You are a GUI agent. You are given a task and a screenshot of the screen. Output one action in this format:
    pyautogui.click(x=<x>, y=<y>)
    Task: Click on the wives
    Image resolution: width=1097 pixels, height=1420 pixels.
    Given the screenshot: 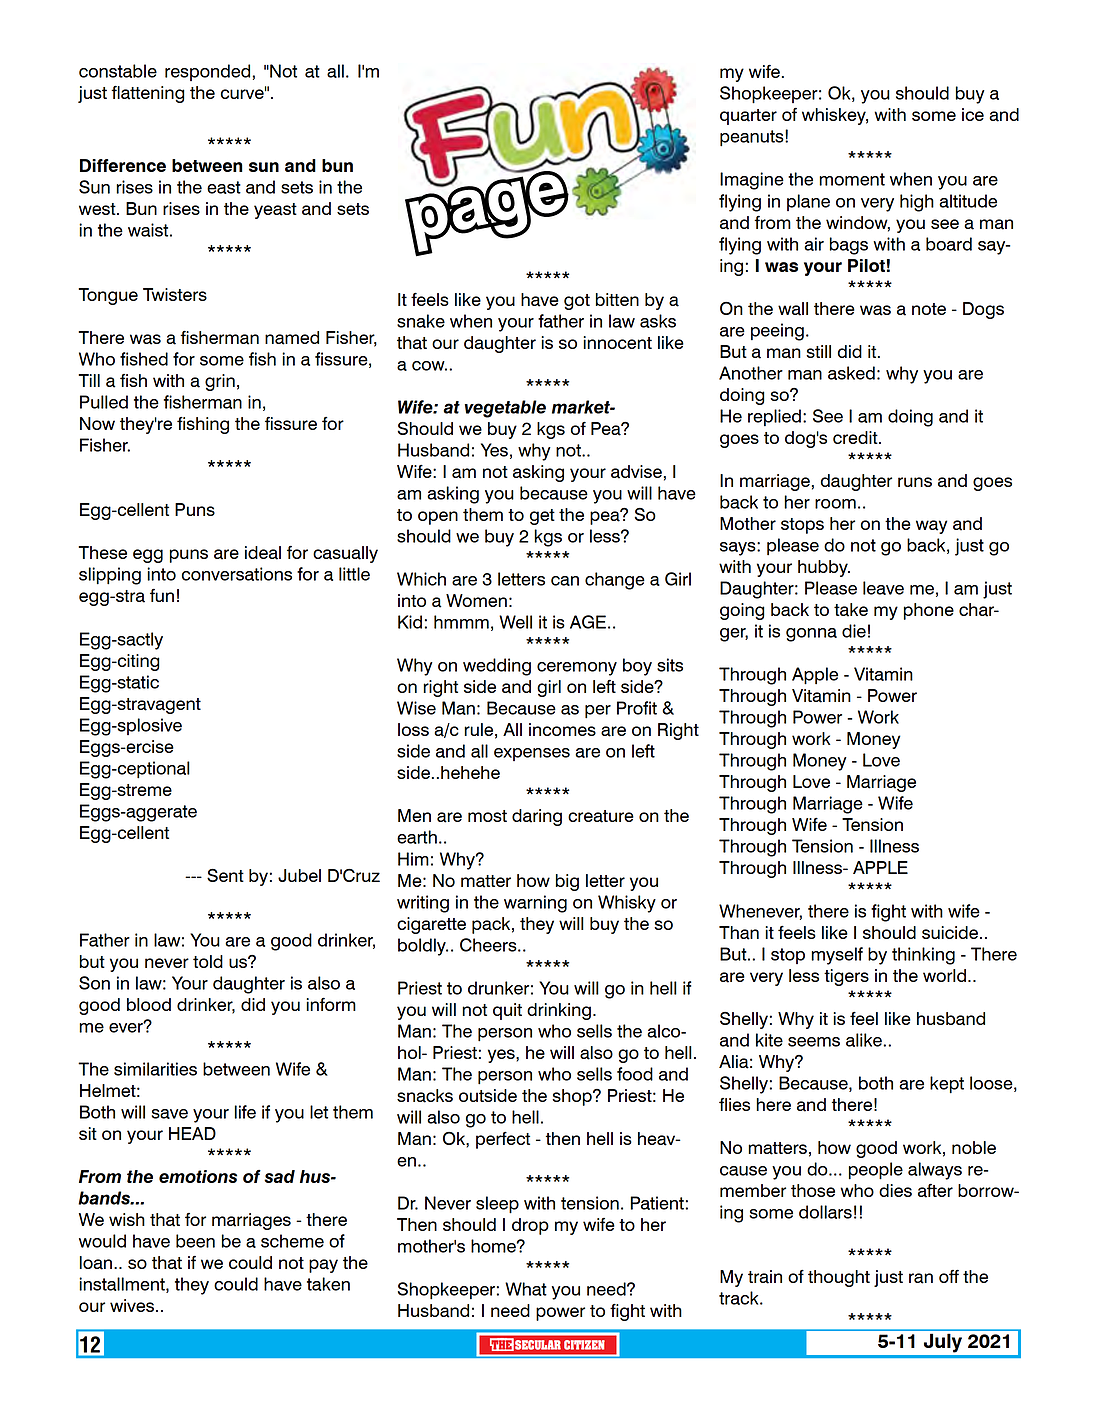 What is the action you would take?
    pyautogui.click(x=132, y=1305)
